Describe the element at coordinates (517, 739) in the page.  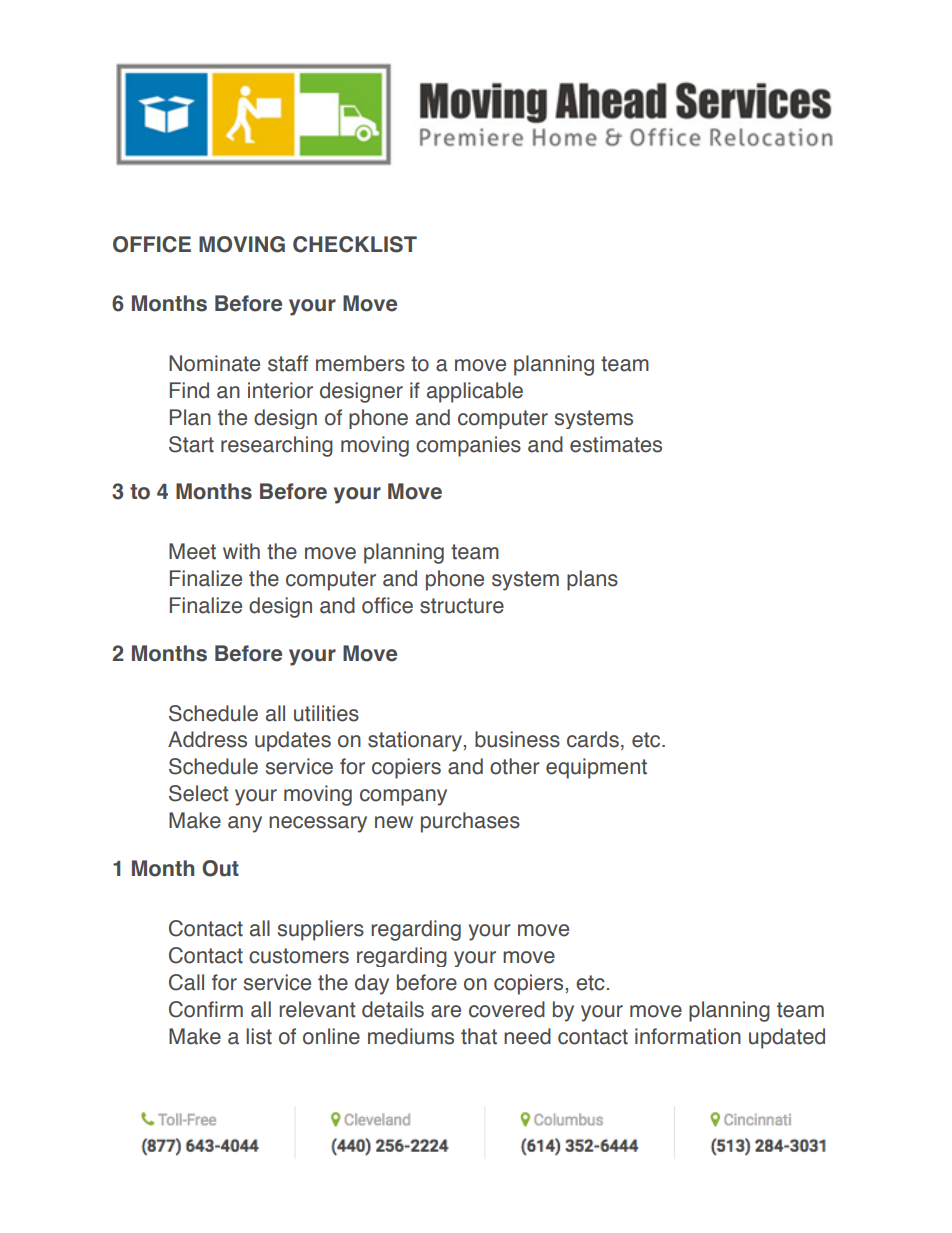
I see `business` at that location.
